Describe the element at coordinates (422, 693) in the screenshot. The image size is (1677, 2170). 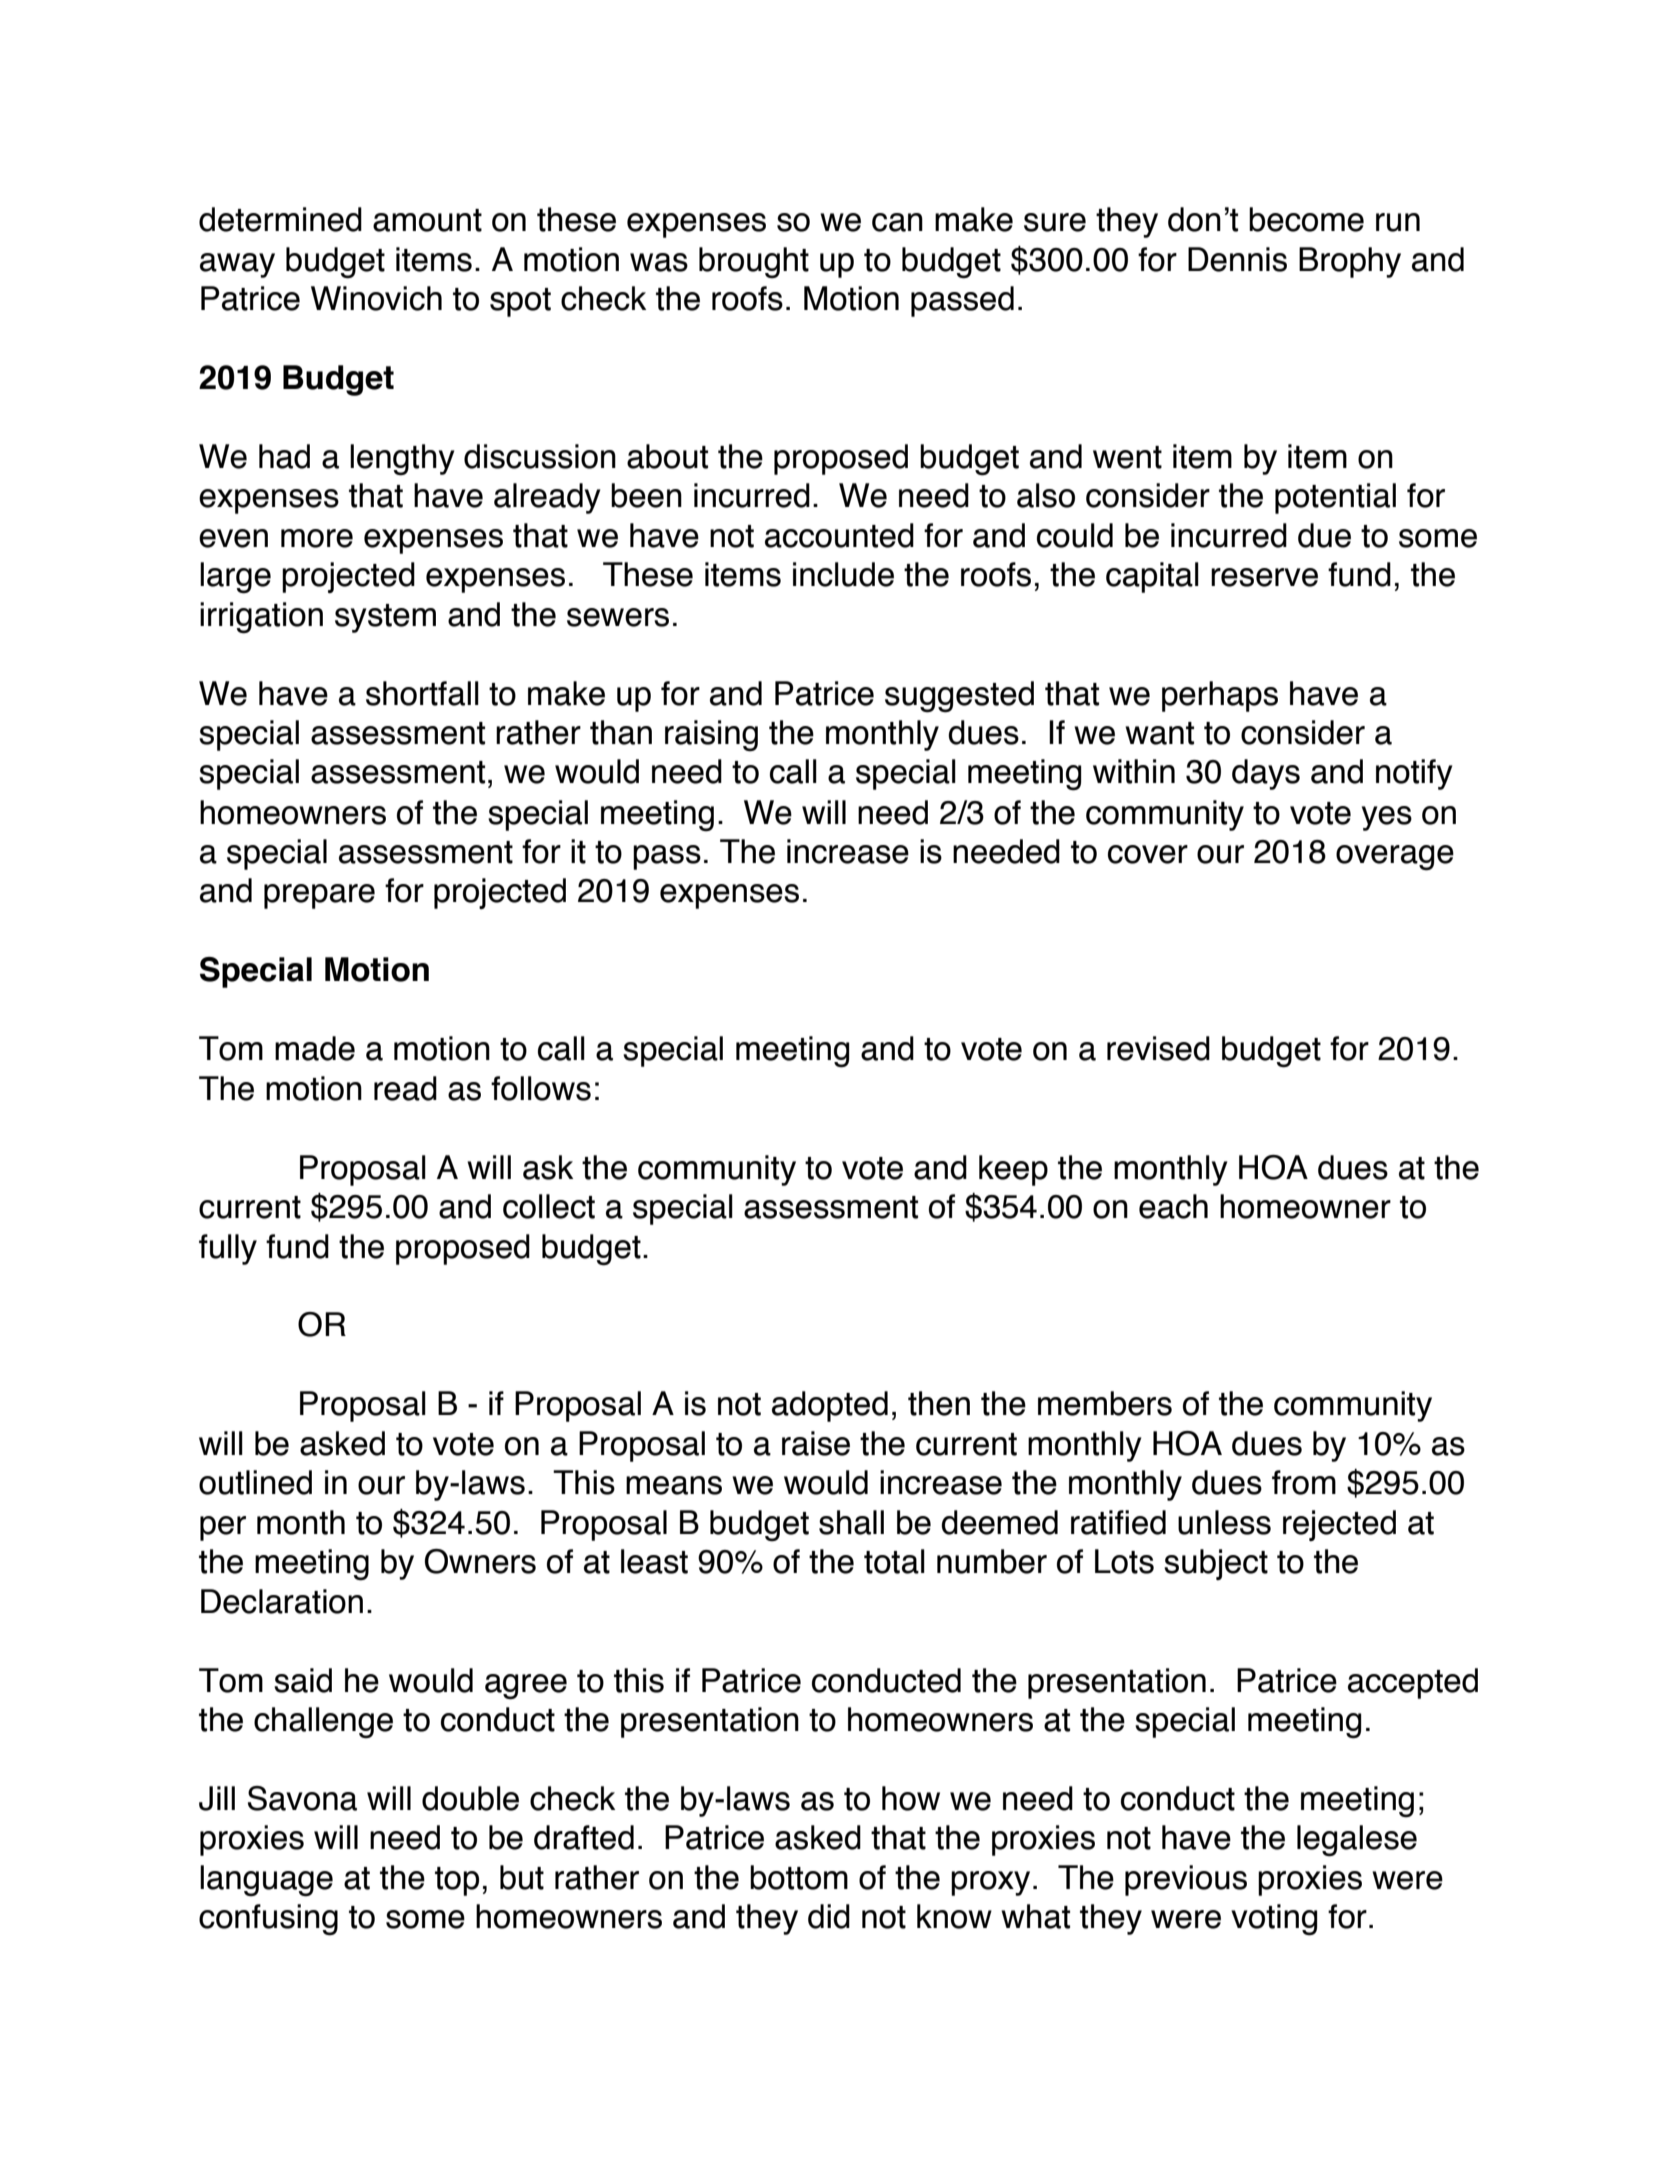
I see `shortfall` at that location.
